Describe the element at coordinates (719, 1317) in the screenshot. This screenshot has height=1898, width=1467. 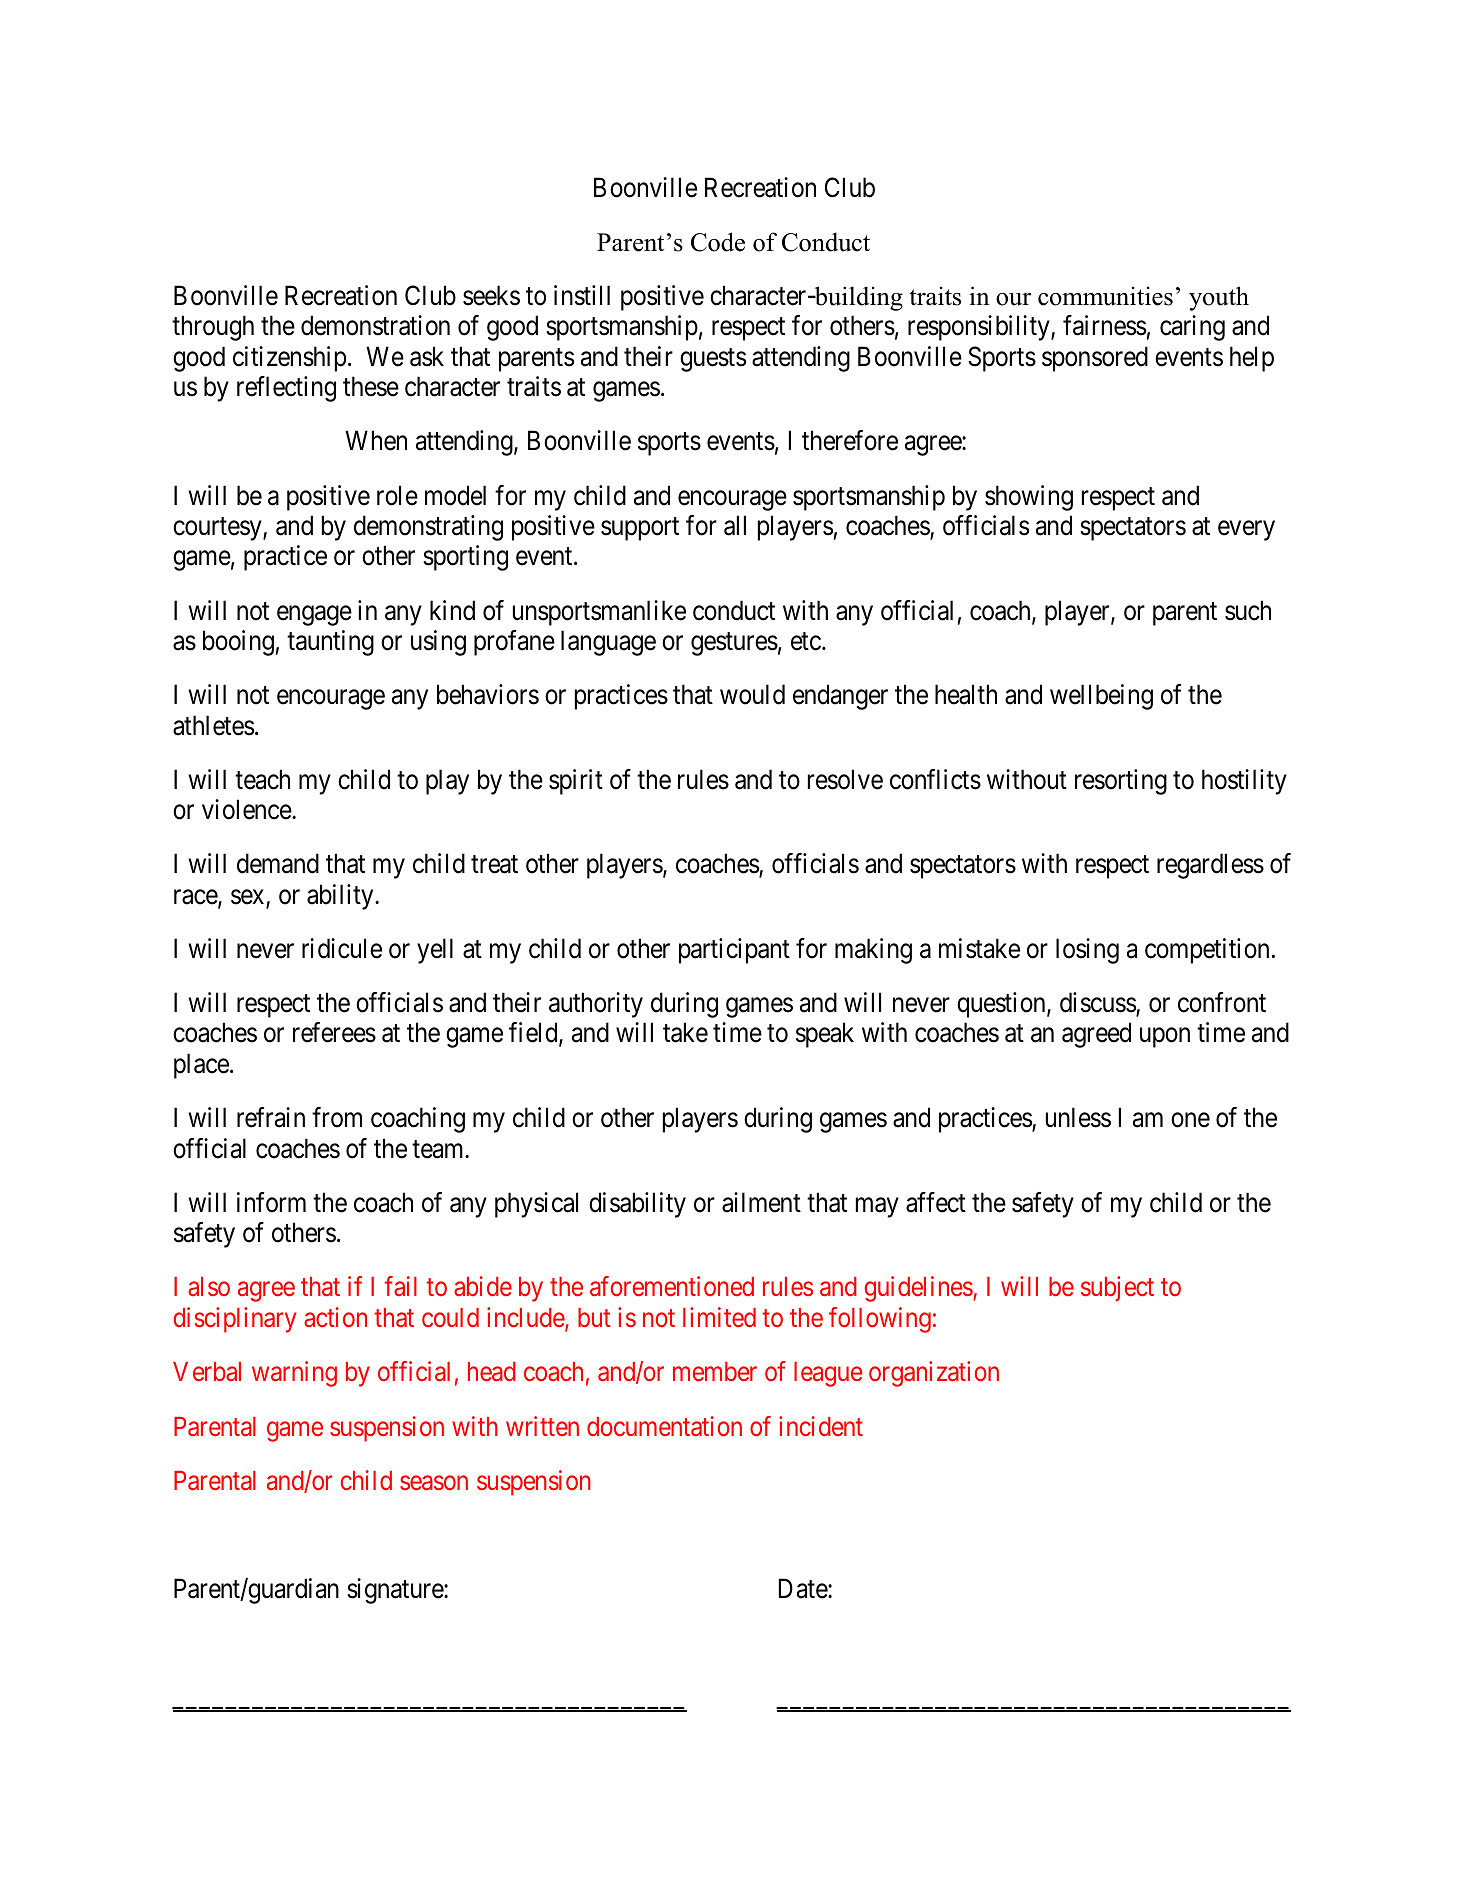
I see `limited` at that location.
